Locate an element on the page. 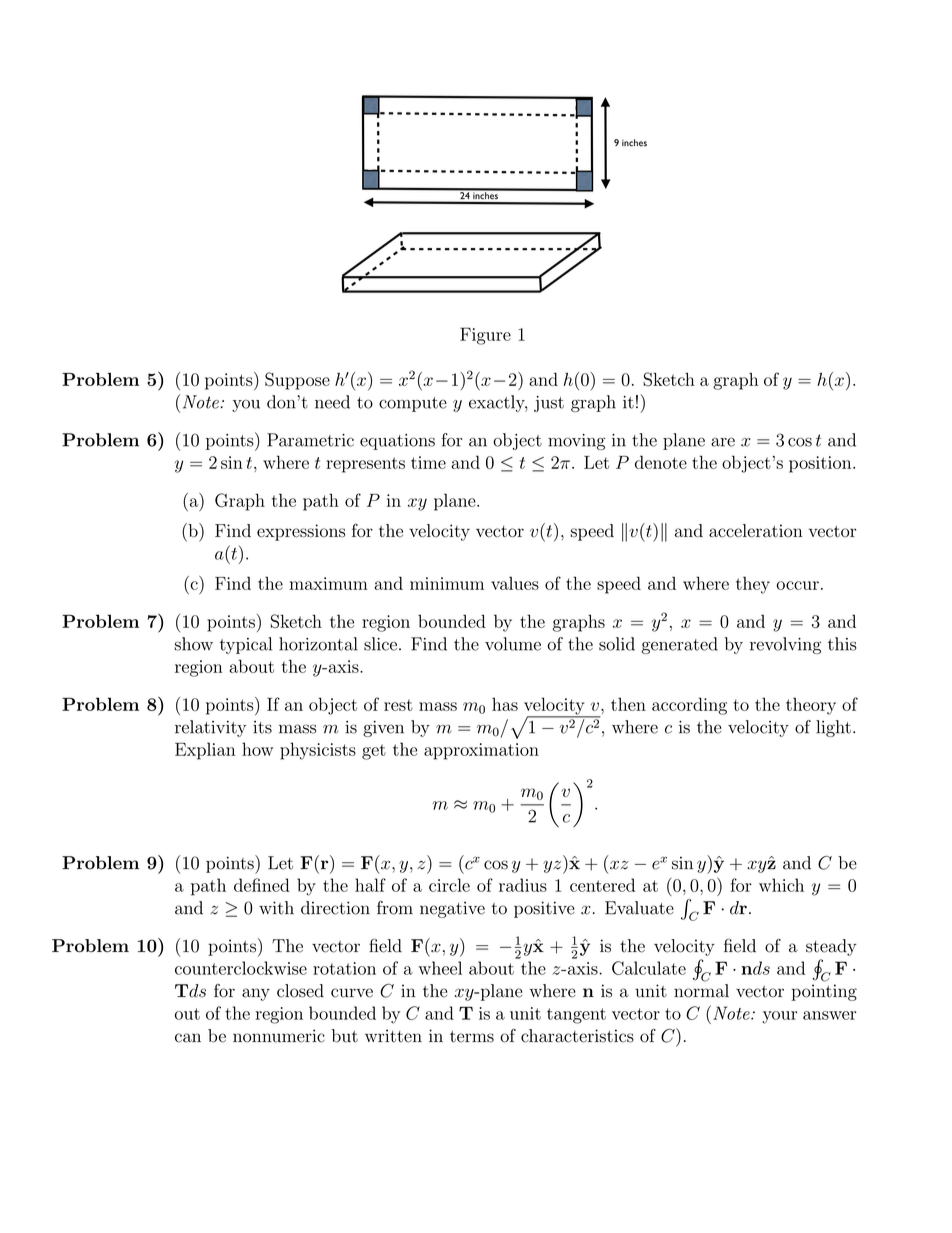  your is located at coordinates (780, 1017).
